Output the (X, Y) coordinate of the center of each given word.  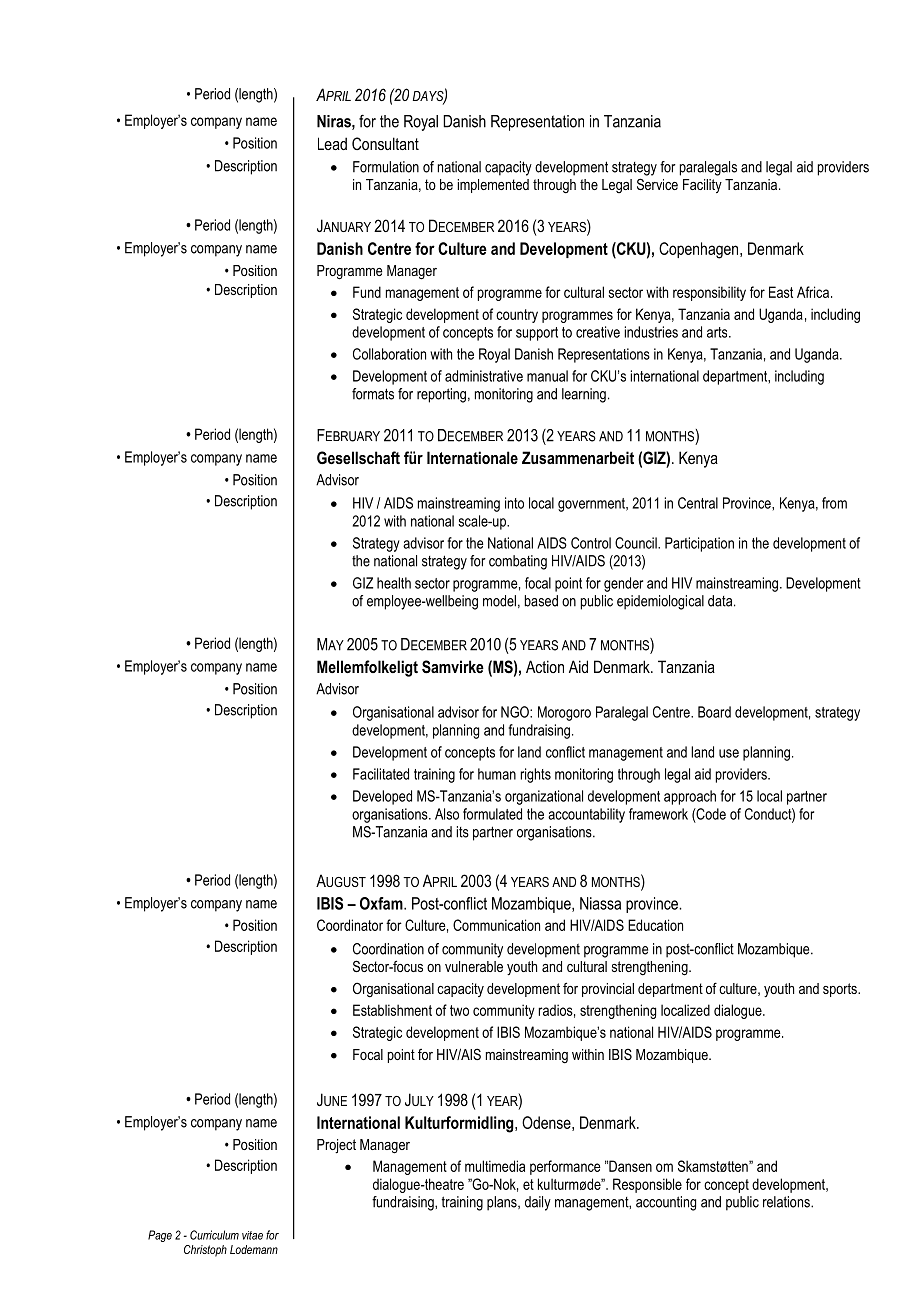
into (514, 503)
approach (690, 797)
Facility (702, 186)
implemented (493, 186)
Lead (332, 143)
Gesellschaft (358, 457)
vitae (252, 1235)
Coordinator (350, 925)
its (463, 832)
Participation (699, 544)
